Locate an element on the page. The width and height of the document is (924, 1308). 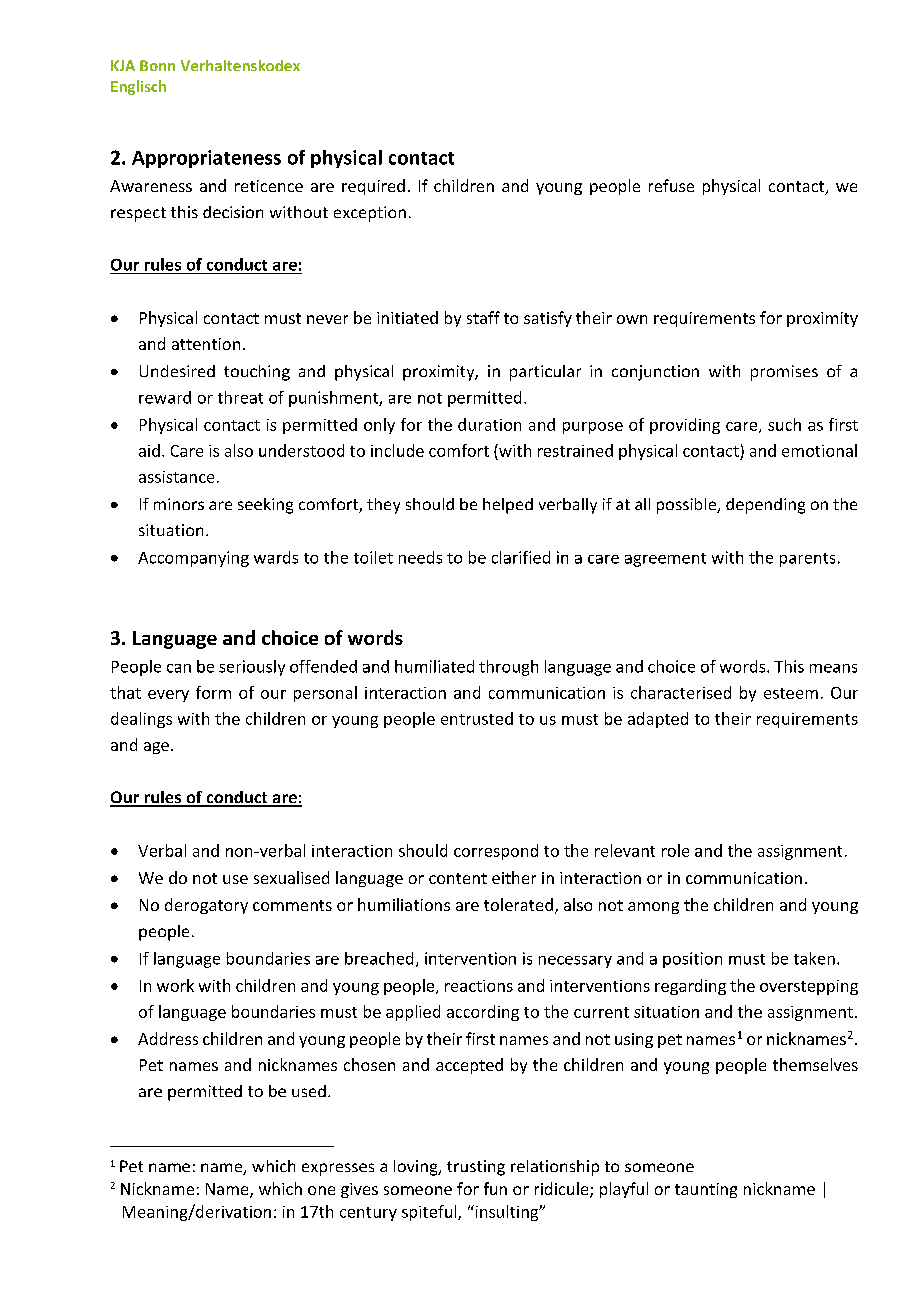
through is located at coordinates (508, 668).
